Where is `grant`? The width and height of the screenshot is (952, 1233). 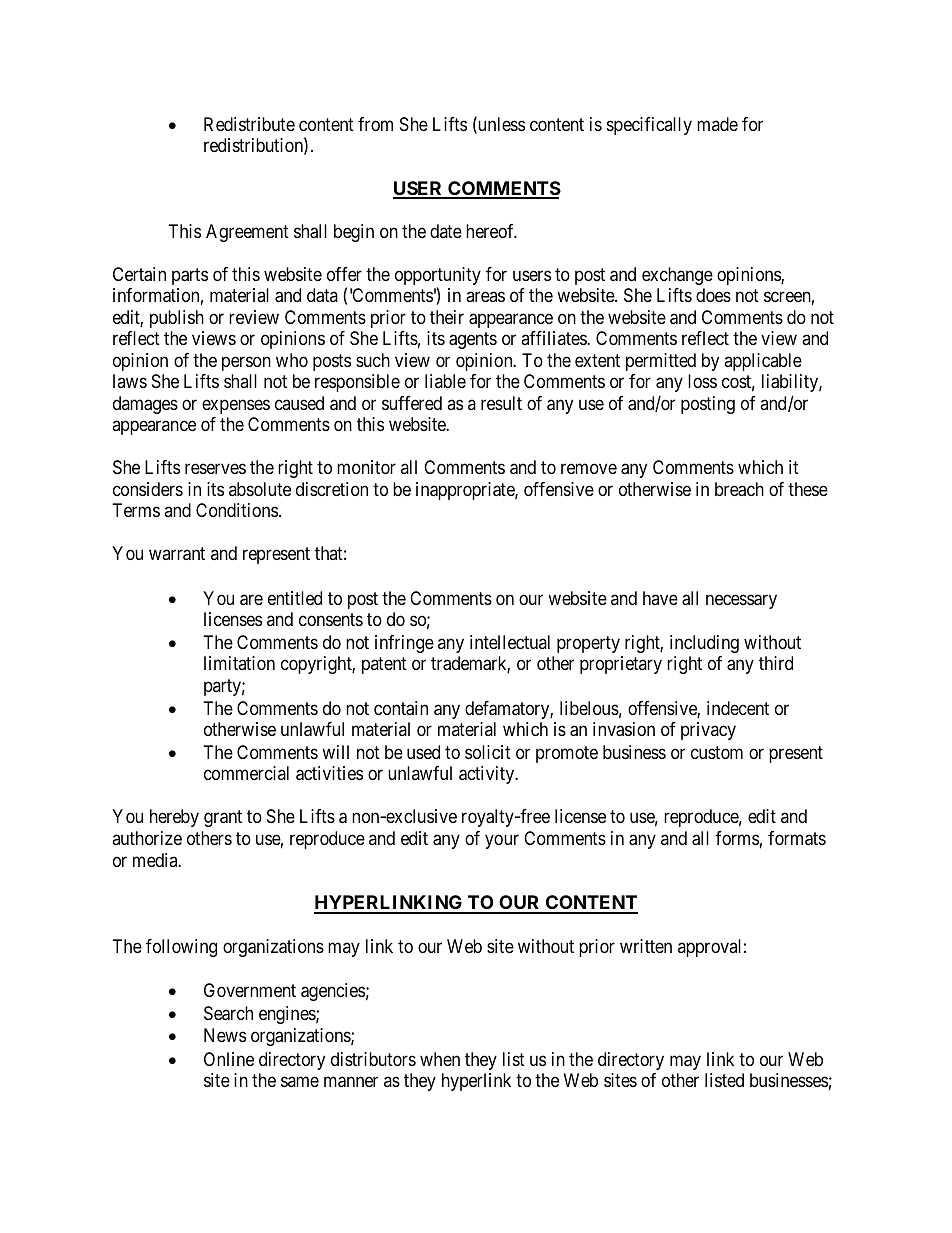 grant is located at coordinates (223, 819).
